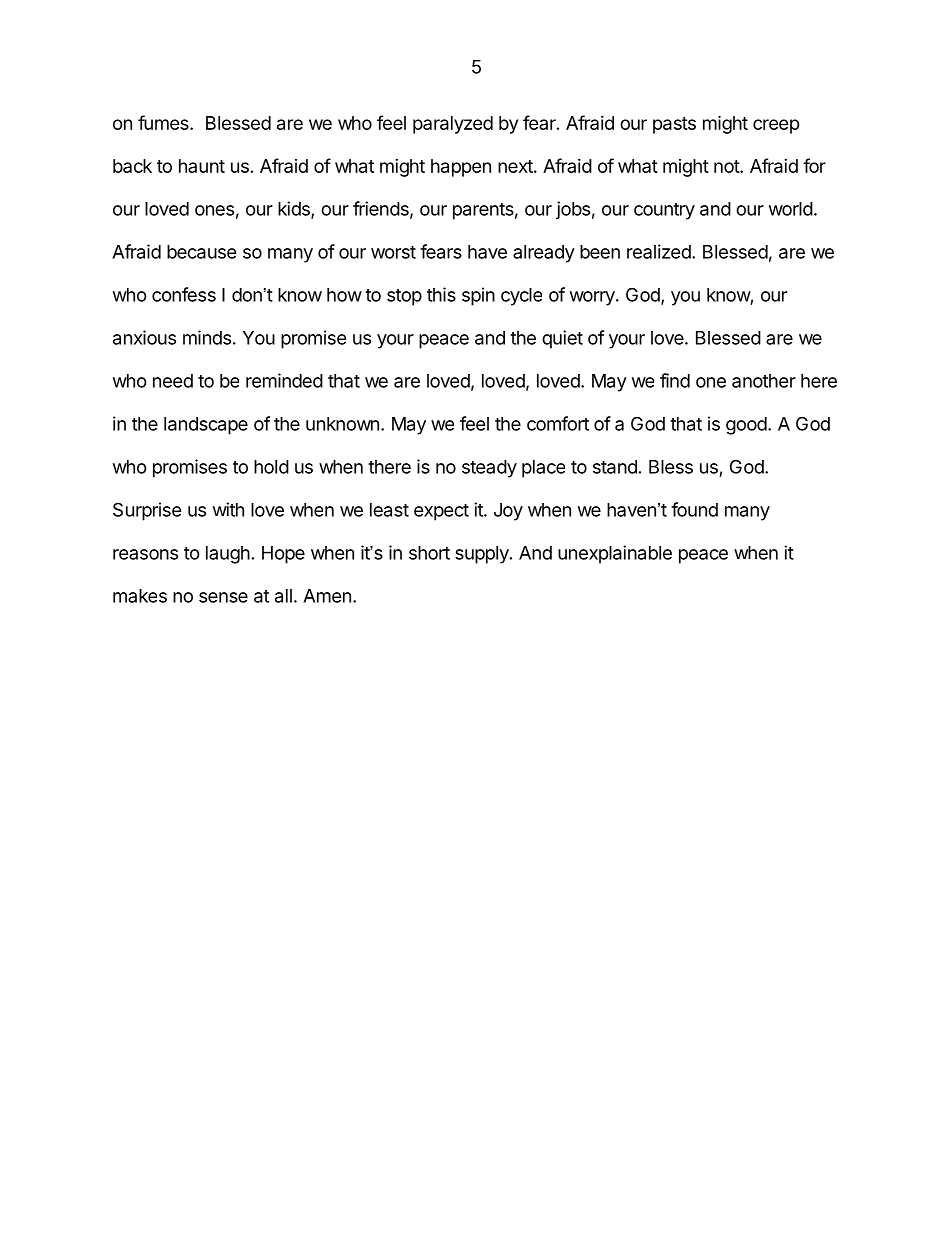 Image resolution: width=952 pixels, height=1233 pixels. What do you see at coordinates (674, 125) in the image?
I see `pasts` at bounding box center [674, 125].
